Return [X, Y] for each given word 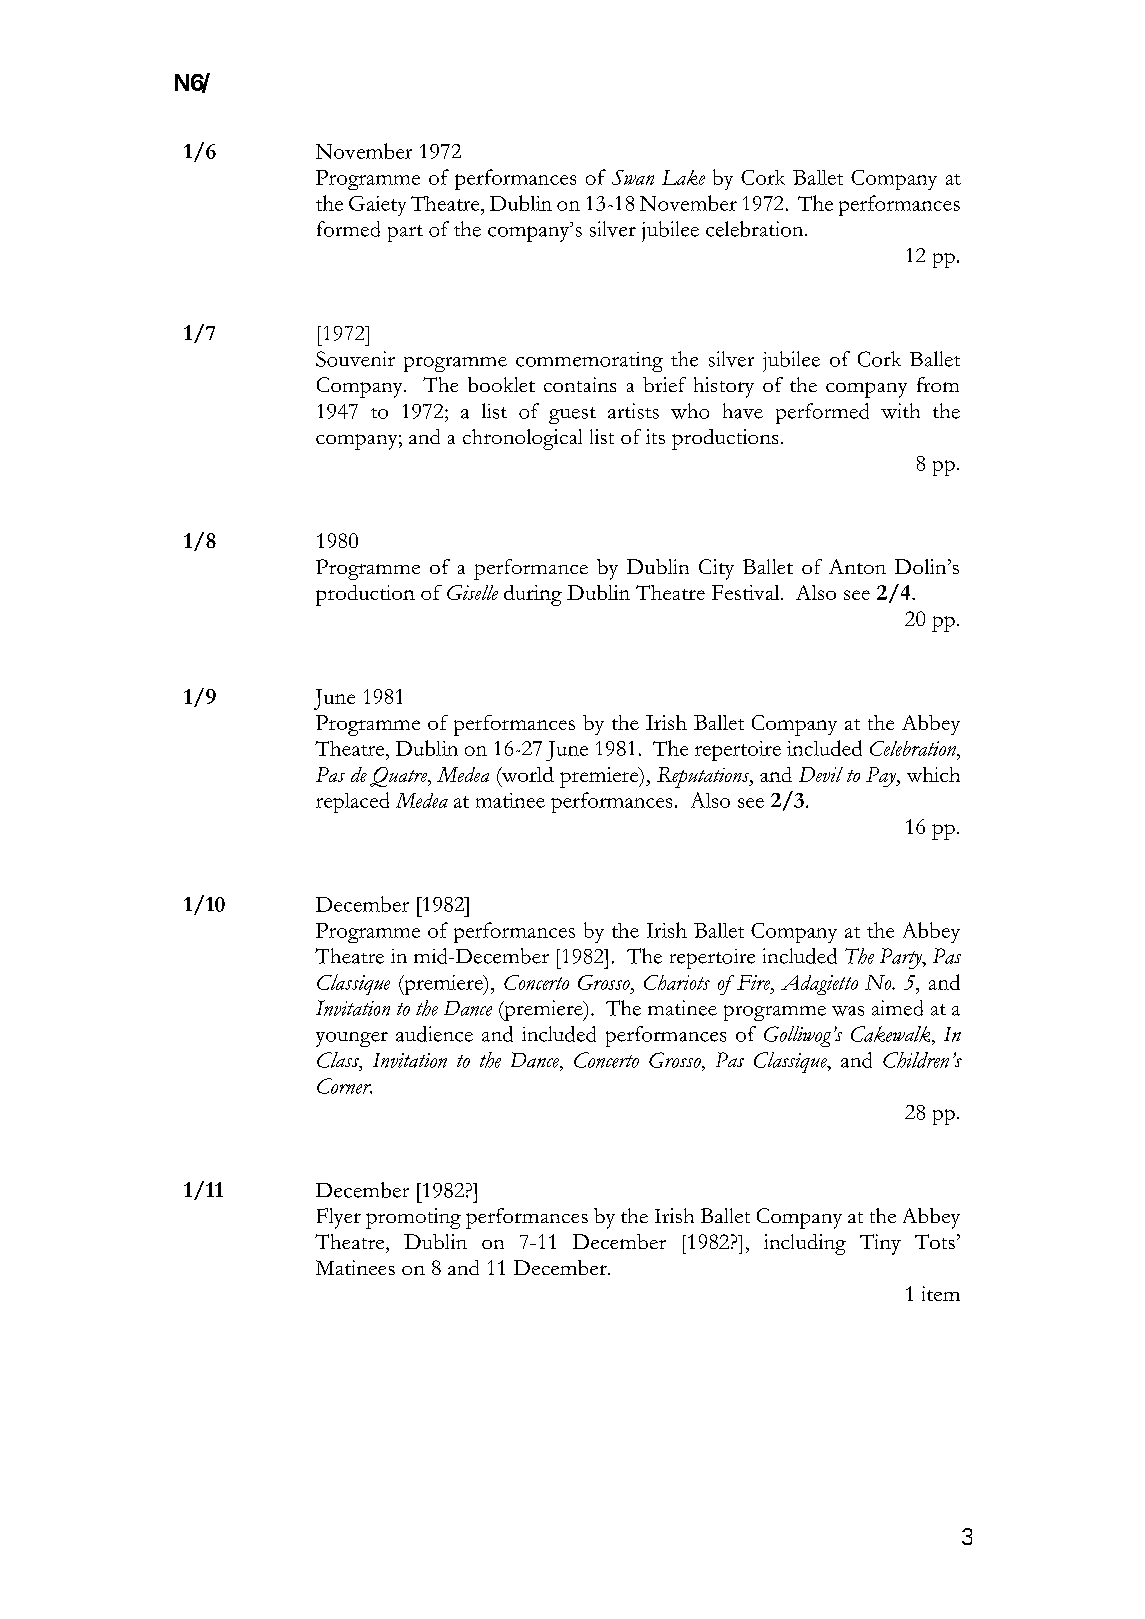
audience [434, 1034]
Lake [683, 177]
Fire [754, 982]
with [900, 411]
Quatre [400, 777]
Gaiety [377, 206]
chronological [522, 439]
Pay [882, 777]
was [848, 1011]
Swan [633, 177]
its [655, 436]
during [533, 595]
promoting [413, 1218]
